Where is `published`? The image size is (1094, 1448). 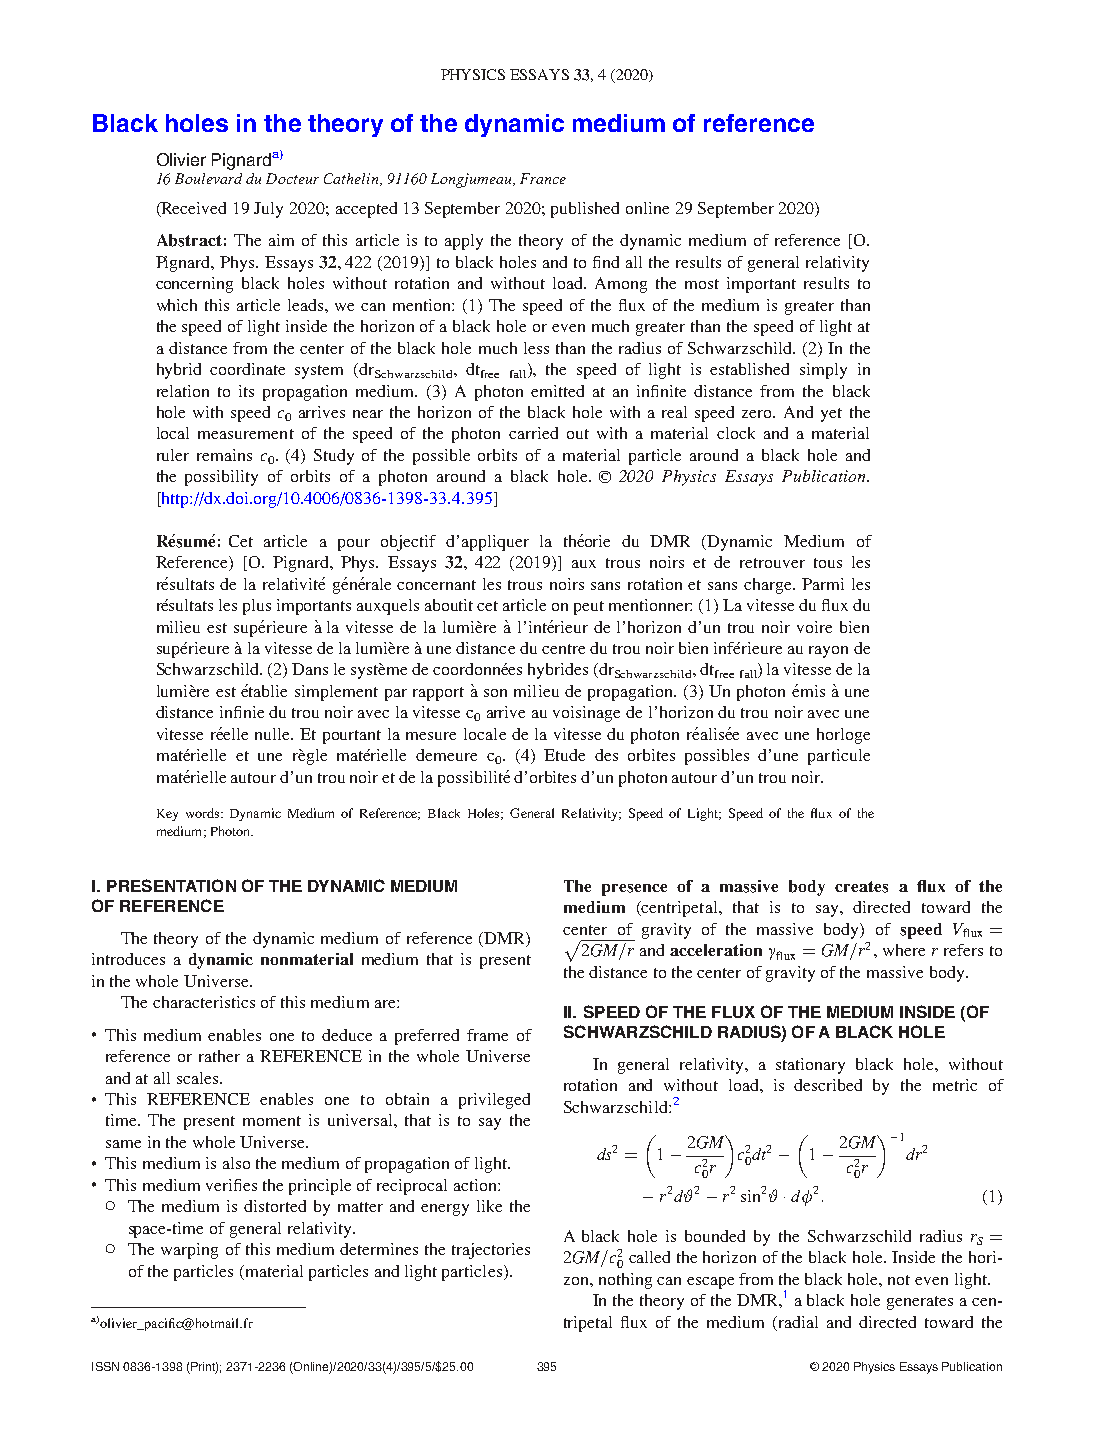
published is located at coordinates (585, 210).
